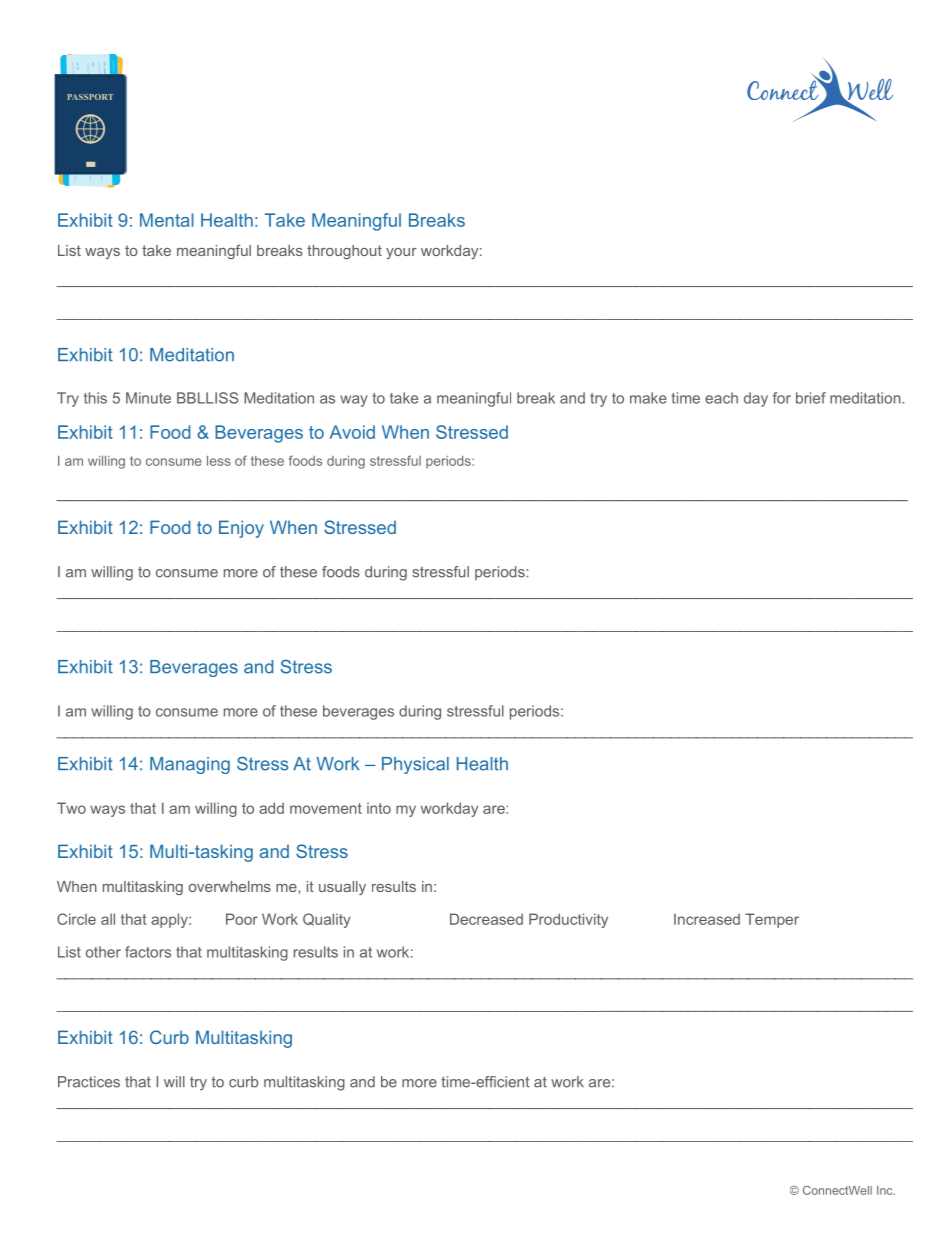 The height and width of the image is (1233, 952). I want to click on each, so click(721, 398).
